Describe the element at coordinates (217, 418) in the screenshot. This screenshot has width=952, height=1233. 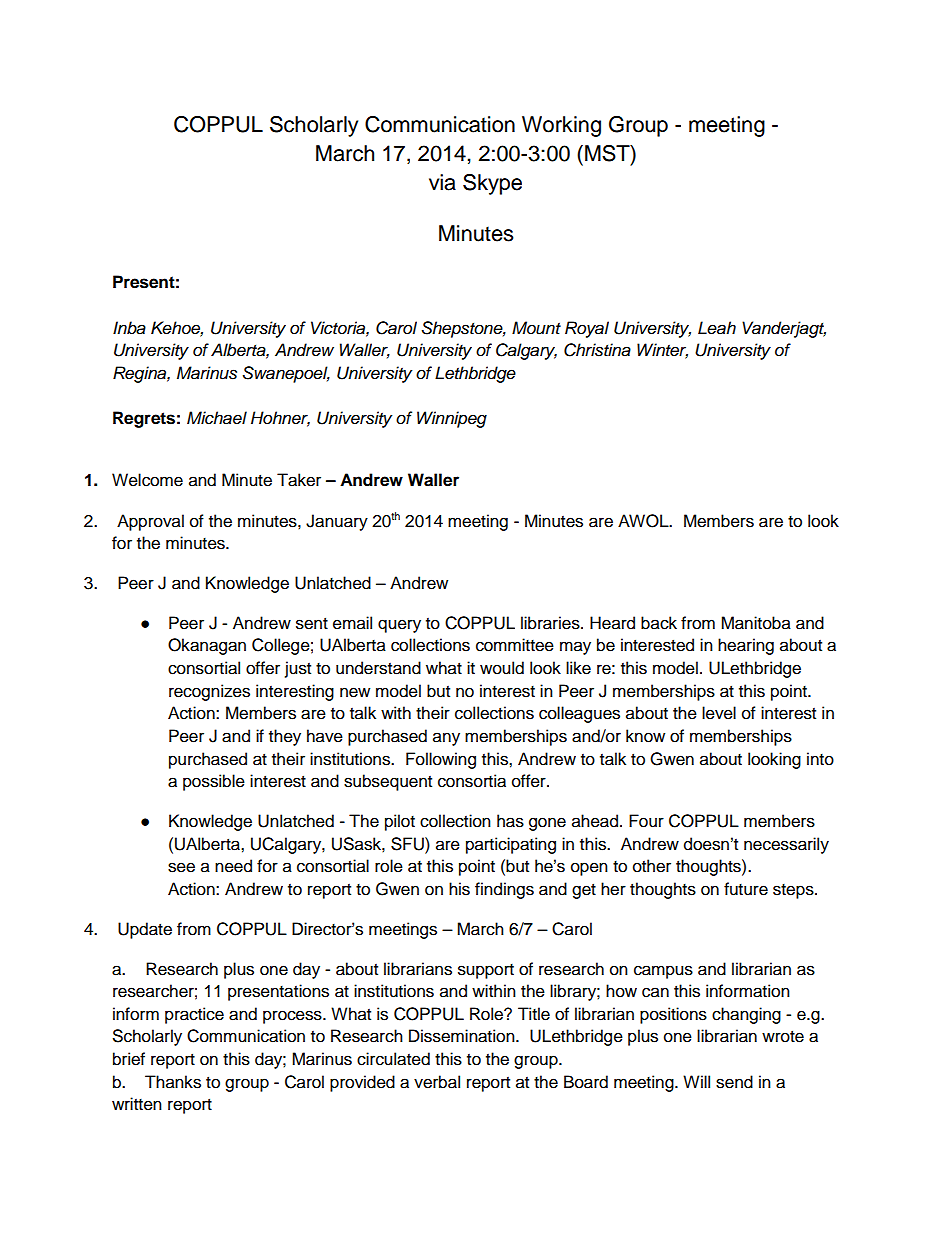
I see `Michael` at that location.
